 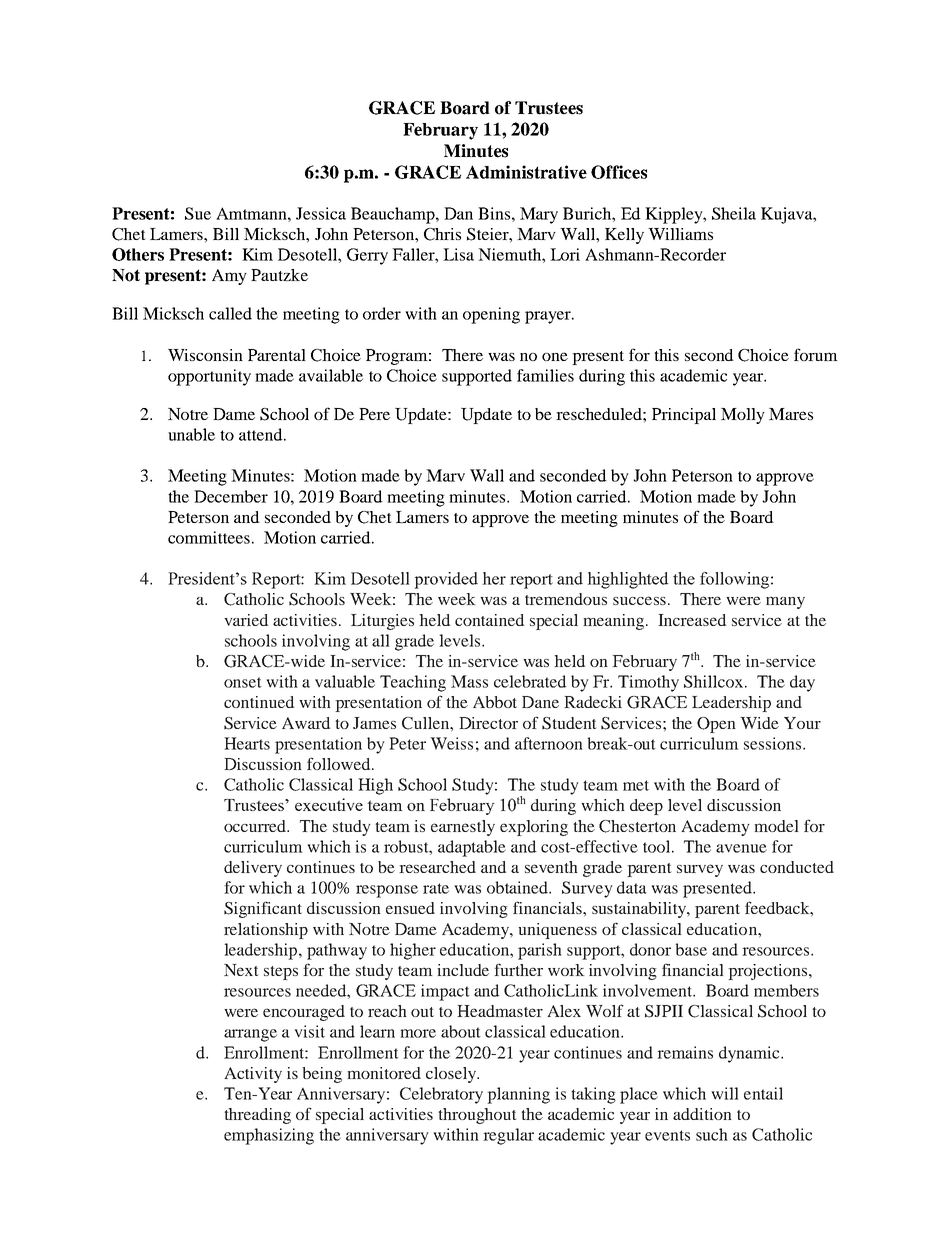 What do you see at coordinates (734, 213) in the document?
I see `Sheila` at bounding box center [734, 213].
